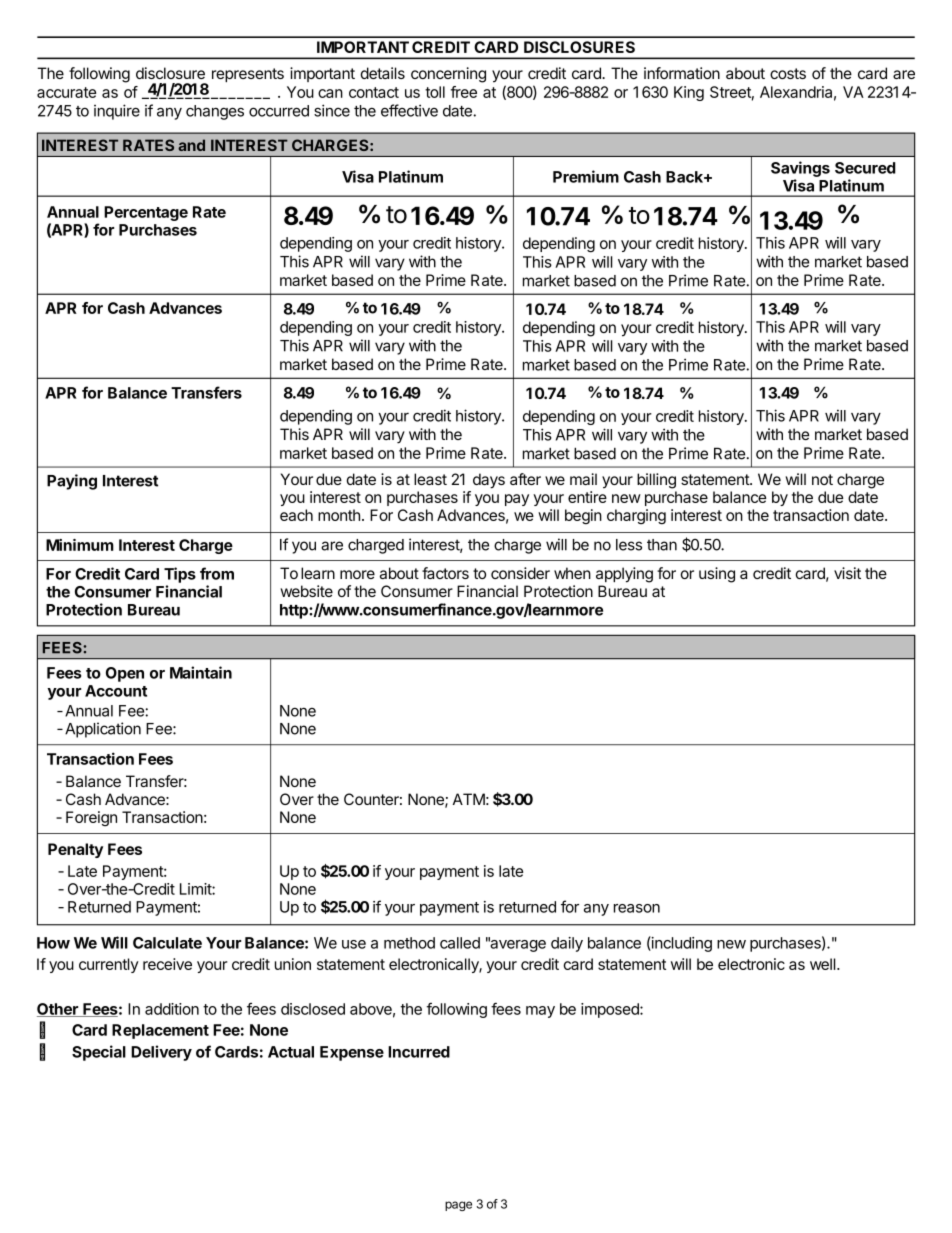 This document has width=952, height=1233. Describe the element at coordinates (717, 575) in the document. I see `using` at that location.
